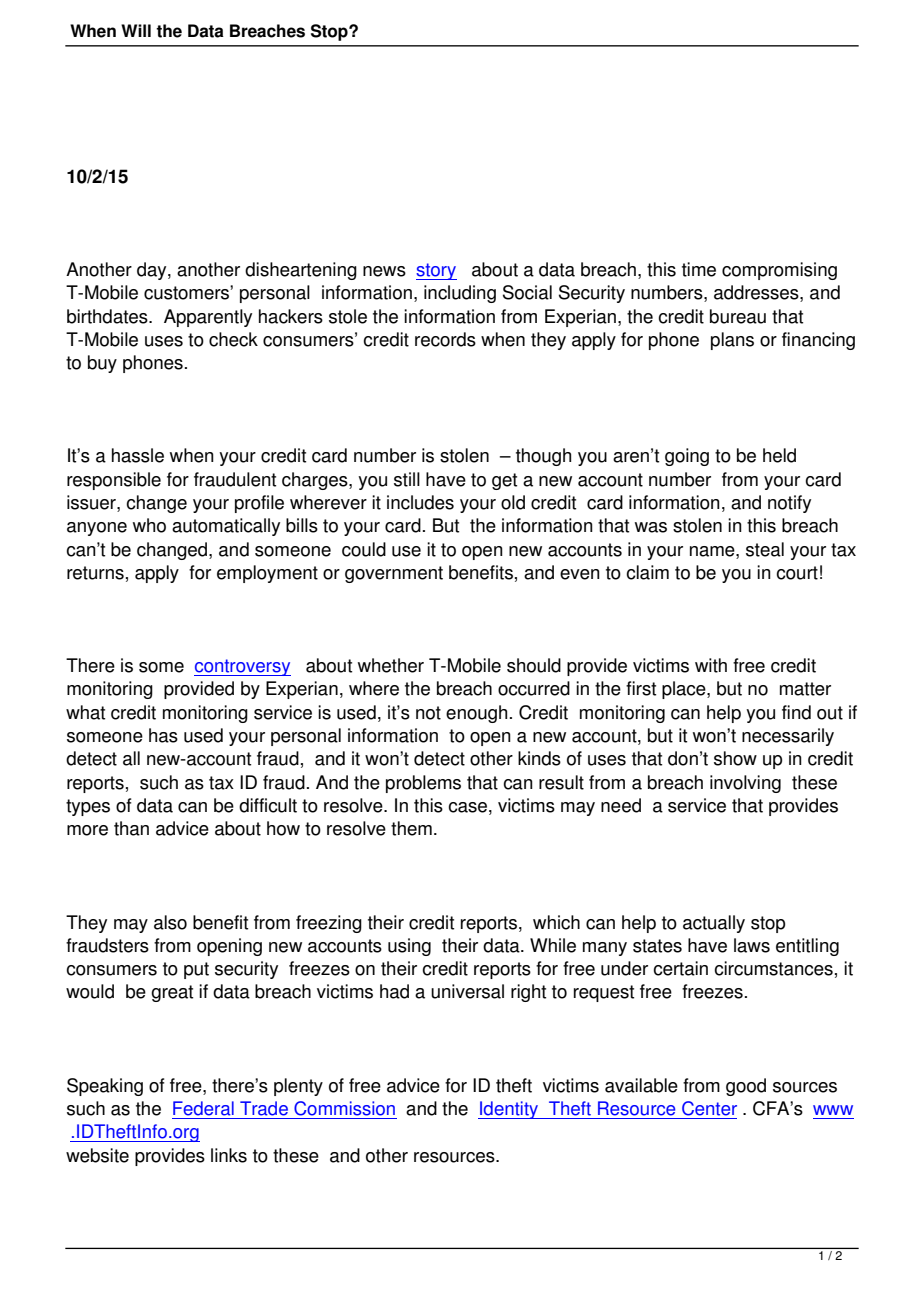 This screenshot has width=924, height=1308. What do you see at coordinates (203, 1108) in the screenshot?
I see `Federal` at bounding box center [203, 1108].
